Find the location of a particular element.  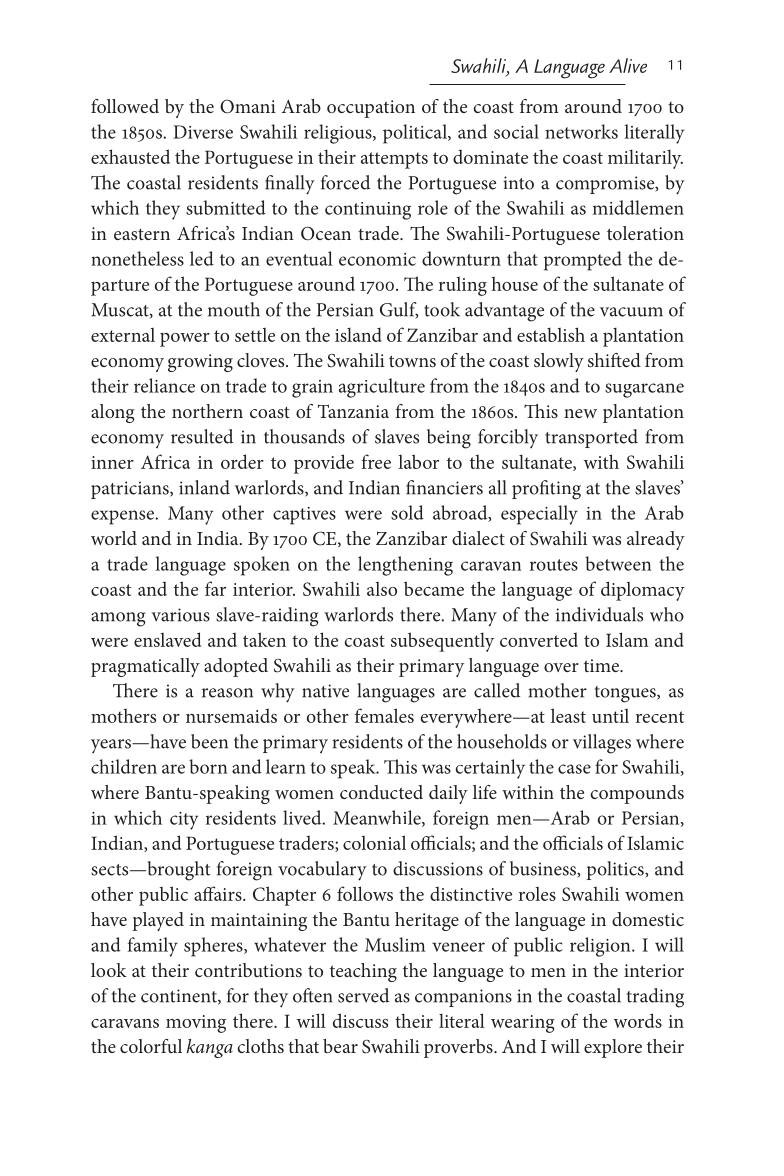

lengthening is located at coordinates (405, 566).
